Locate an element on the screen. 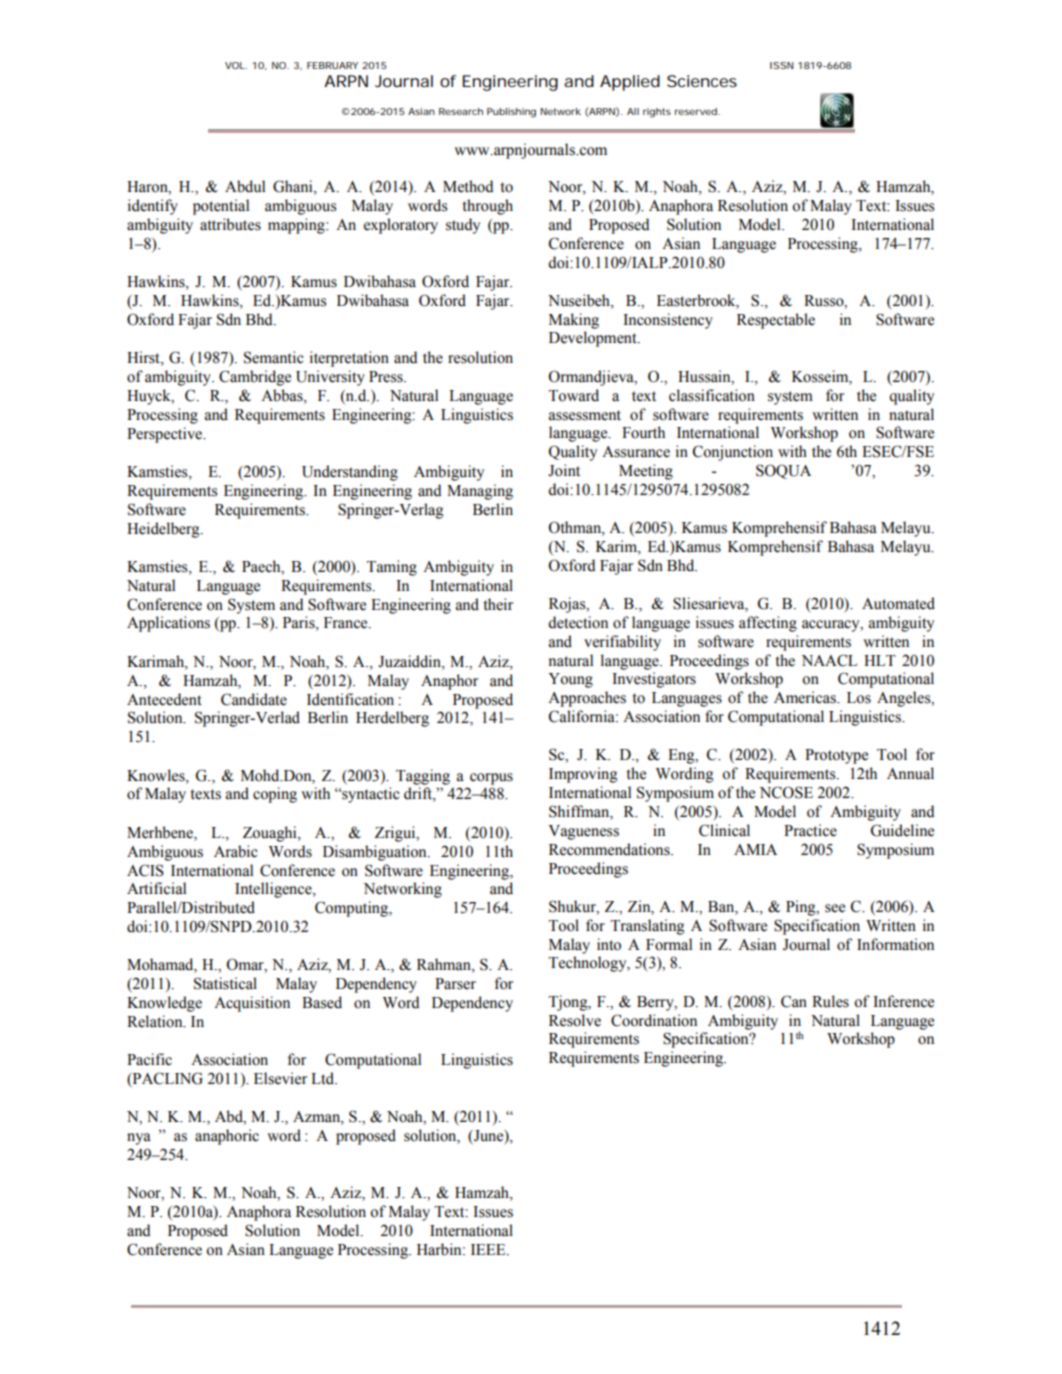  Perspective is located at coordinates (166, 435).
